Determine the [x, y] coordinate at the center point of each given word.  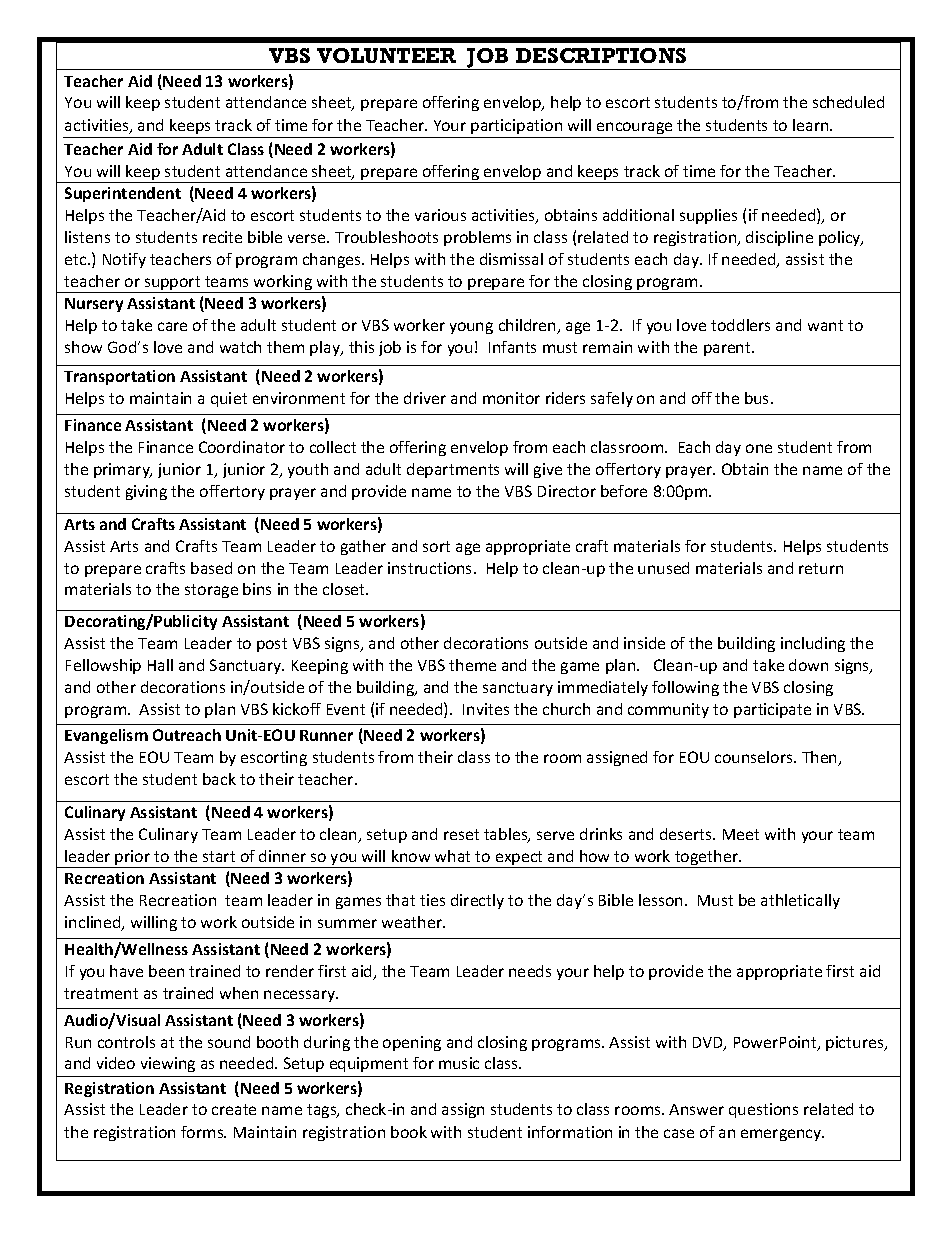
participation [516, 126]
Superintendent [123, 194]
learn [812, 125]
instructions [431, 568]
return [821, 568]
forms [203, 1132]
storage [211, 591]
